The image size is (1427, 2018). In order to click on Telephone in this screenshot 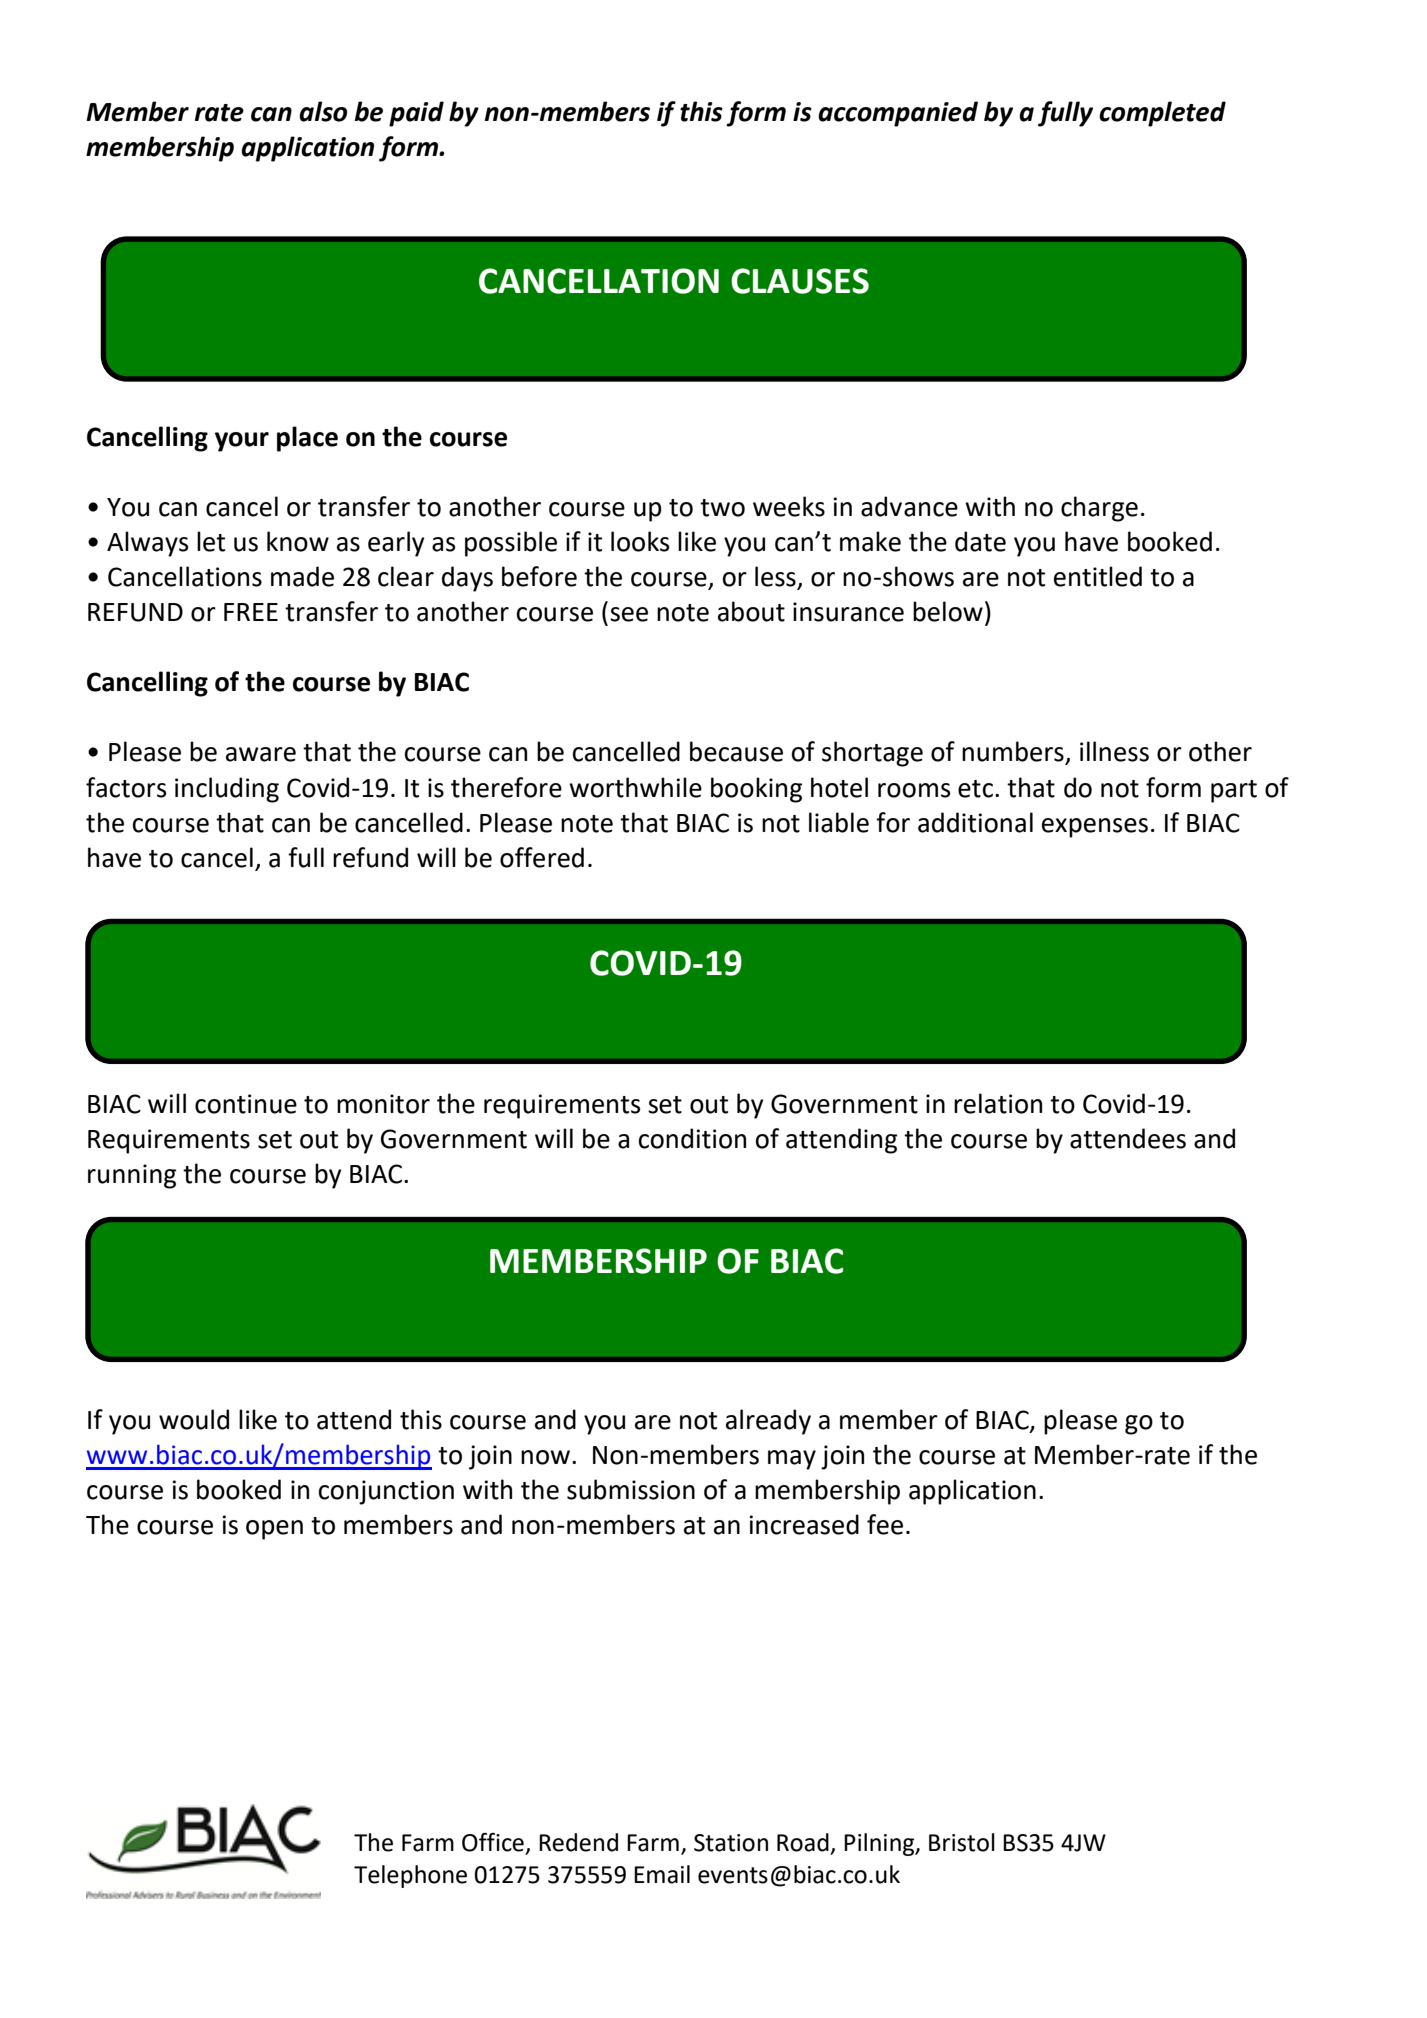, I will do `click(410, 1876)`.
